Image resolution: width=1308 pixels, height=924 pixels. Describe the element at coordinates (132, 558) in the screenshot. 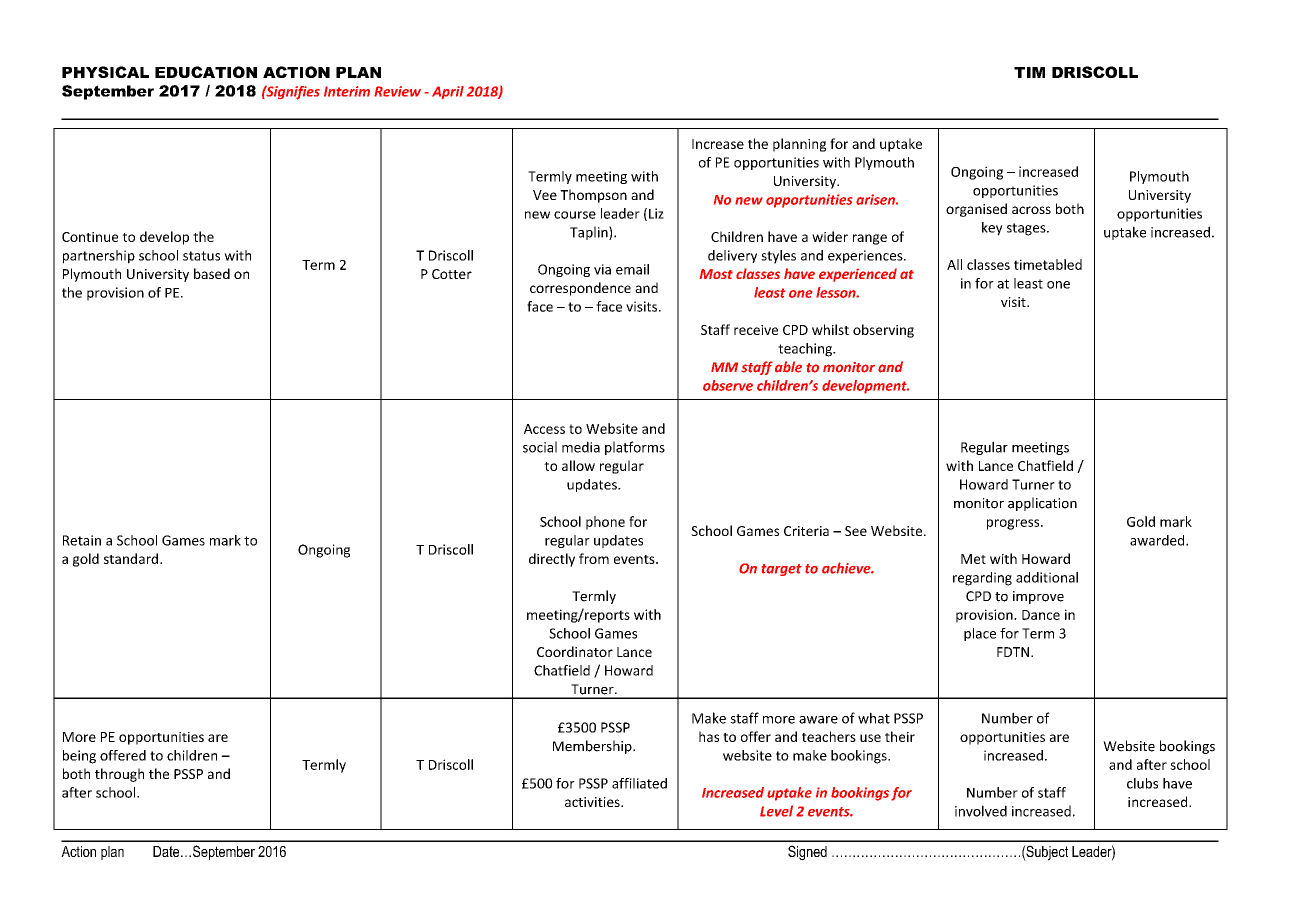

I see `standard` at that location.
